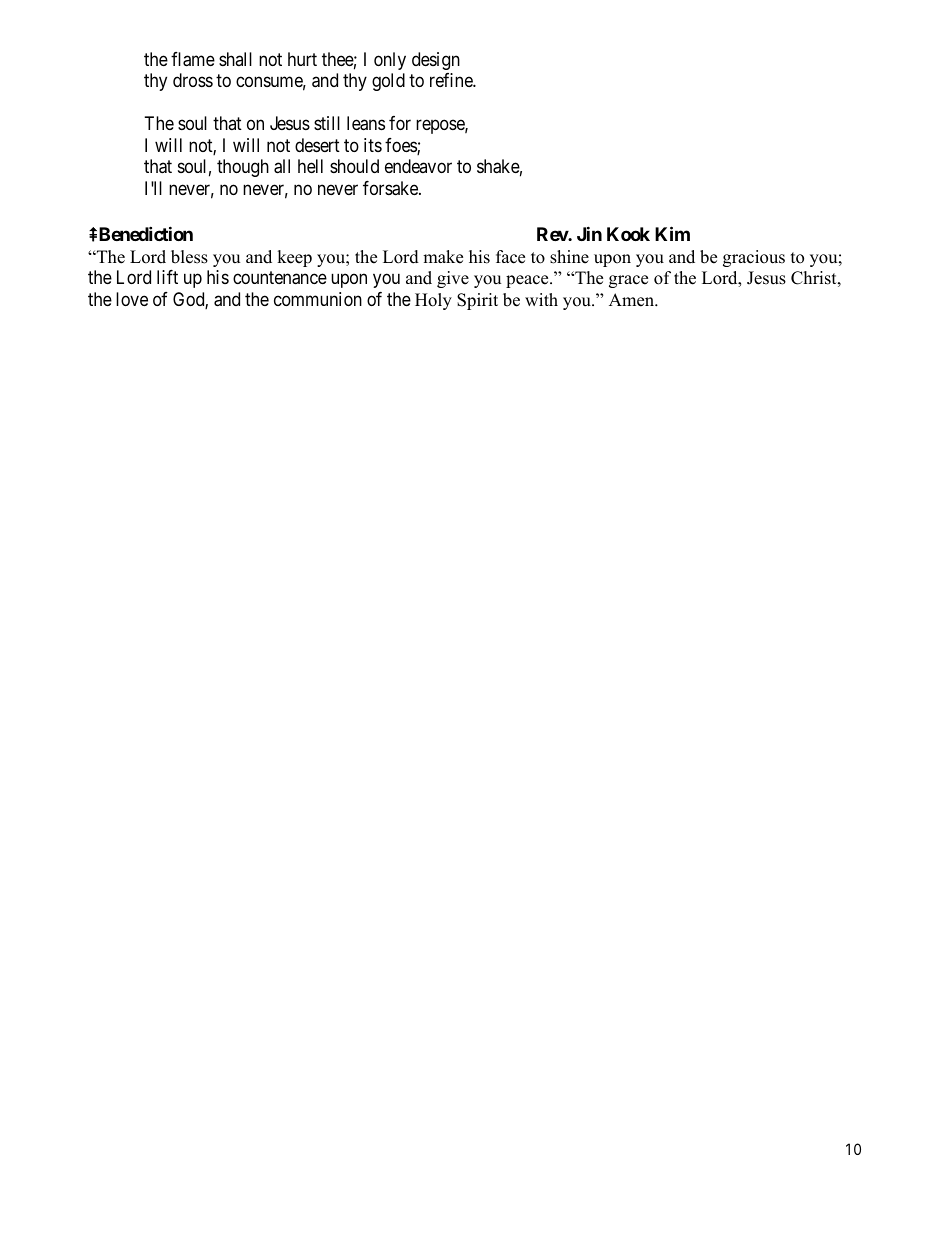  Describe the element at coordinates (189, 257) in the screenshot. I see `bless` at that location.
